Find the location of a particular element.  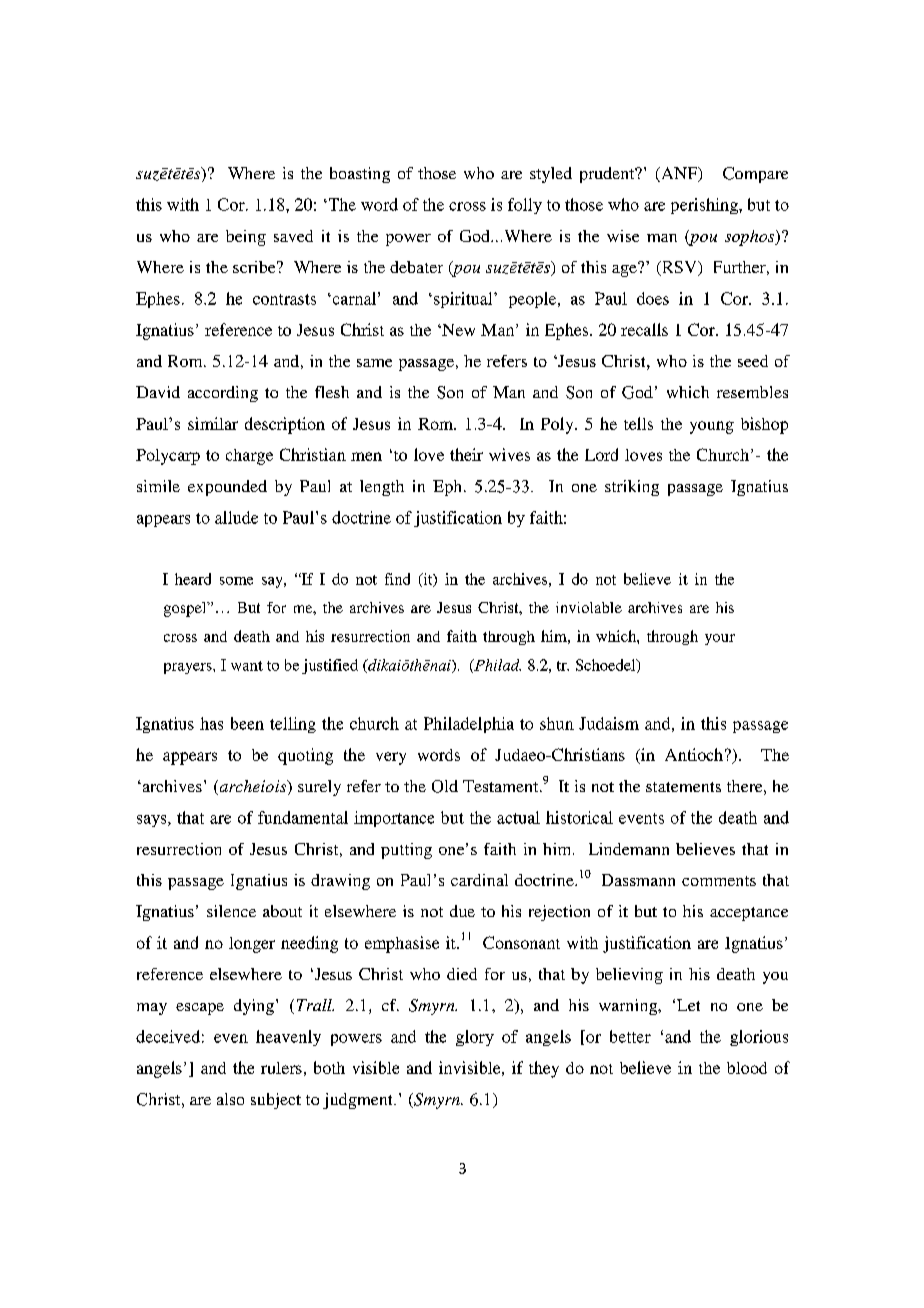

silence is located at coordinates (231, 911).
